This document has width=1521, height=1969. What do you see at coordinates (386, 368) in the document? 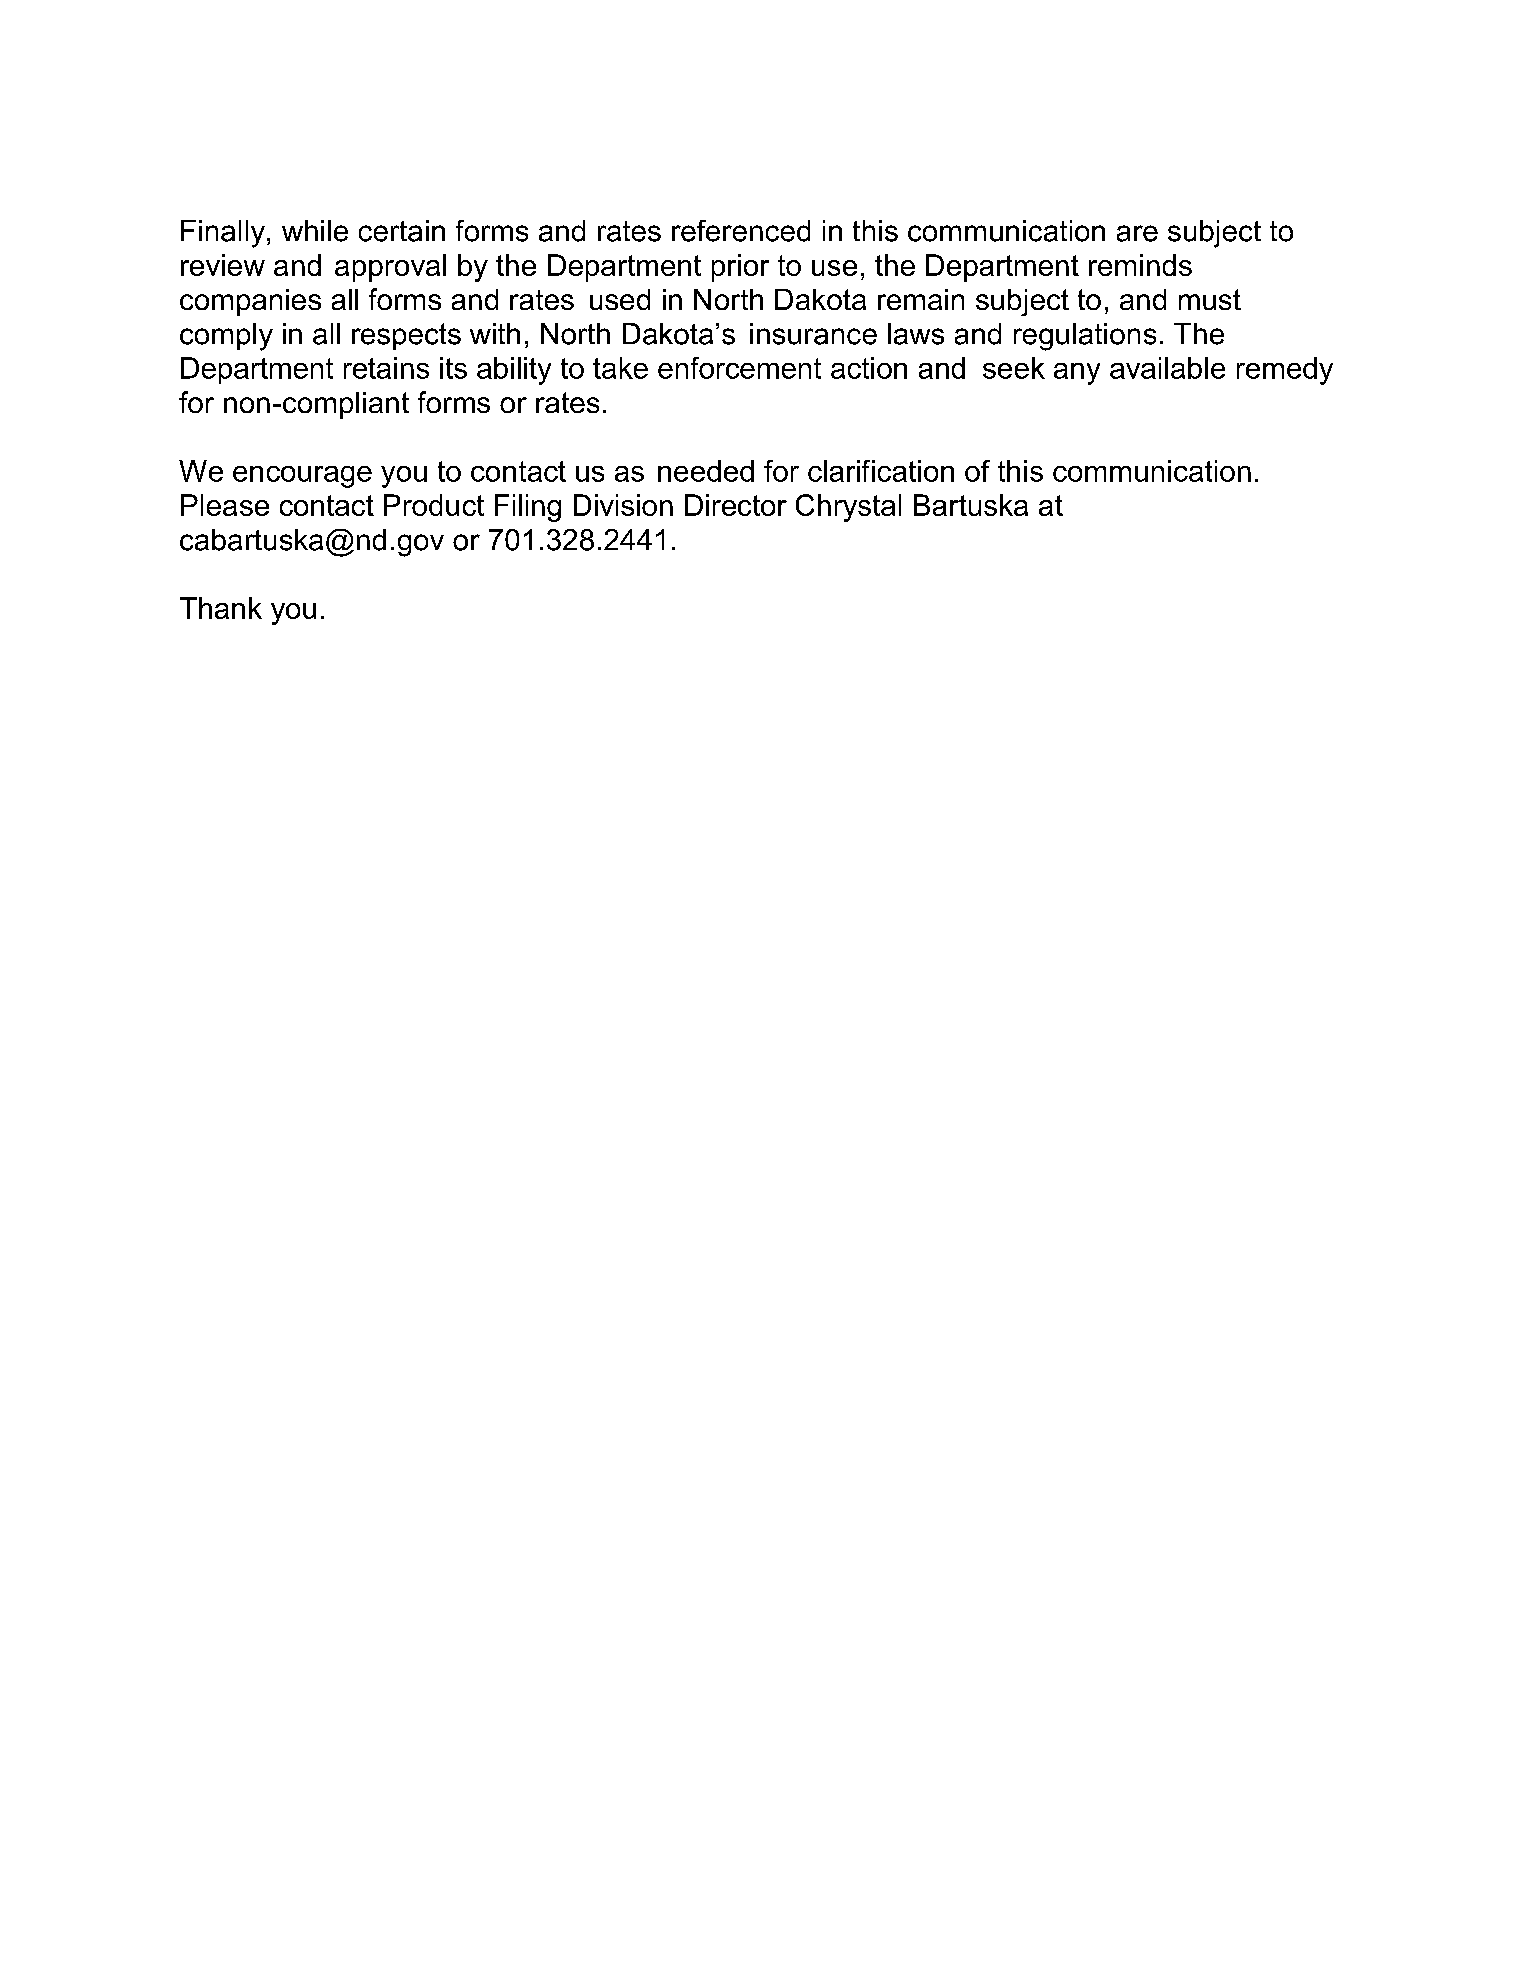
I see `retains` at bounding box center [386, 368].
